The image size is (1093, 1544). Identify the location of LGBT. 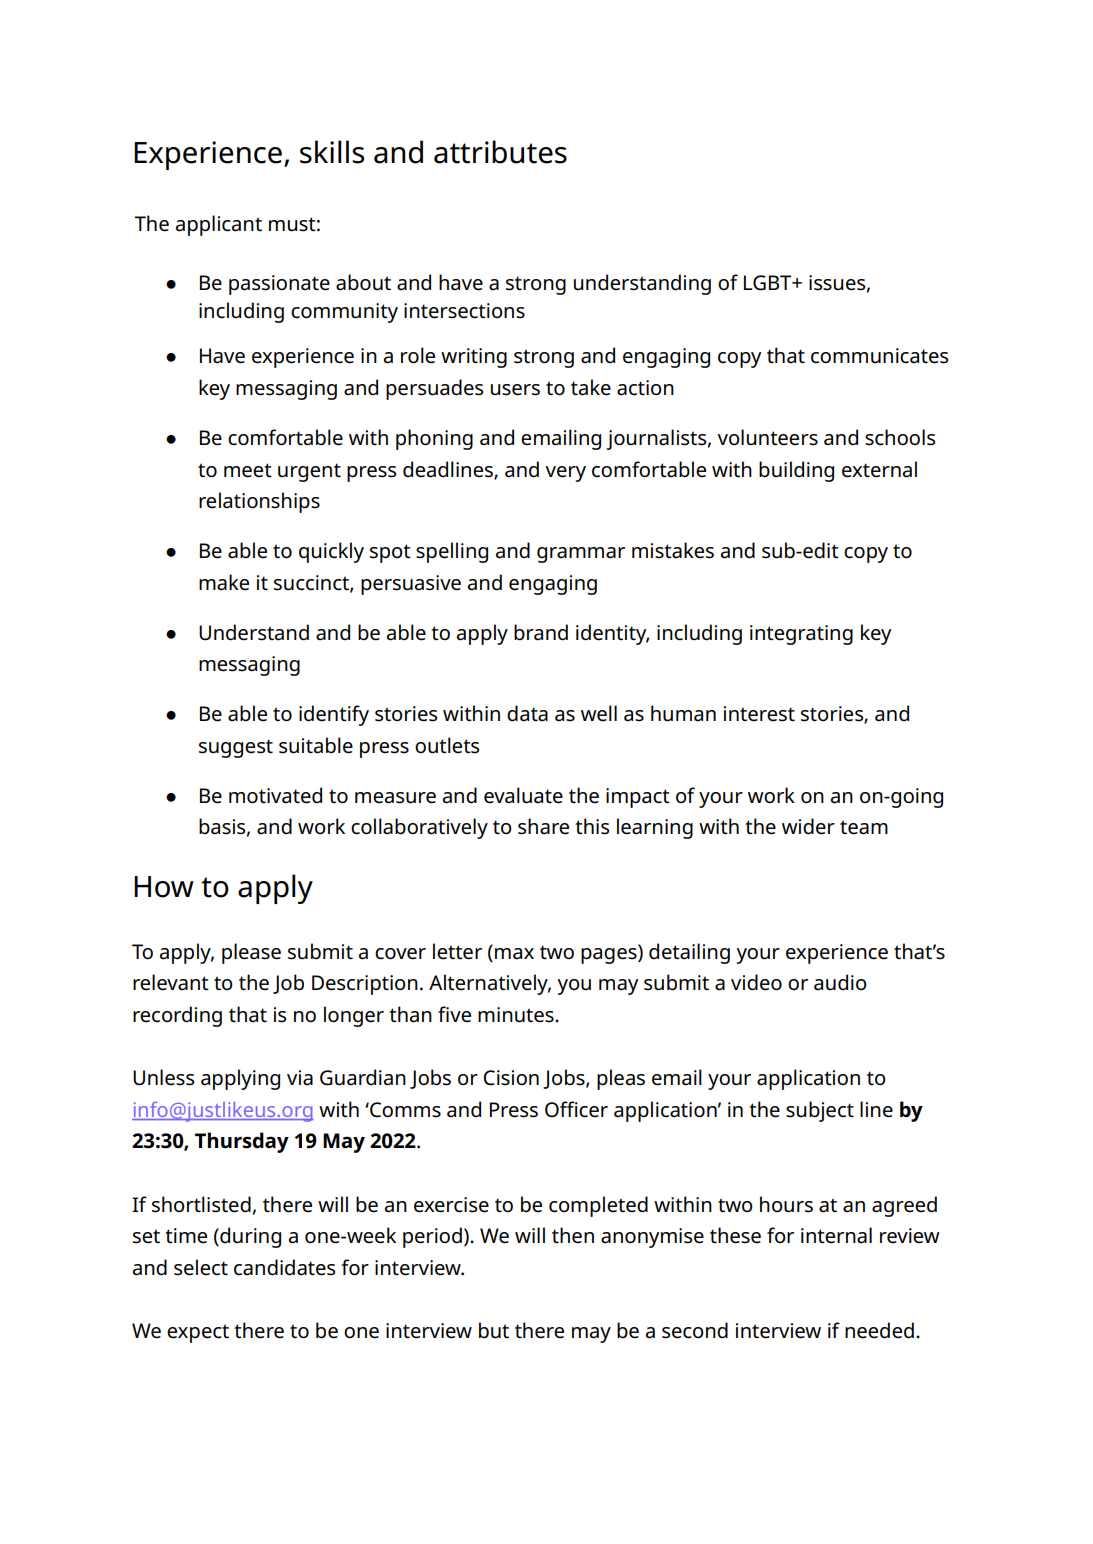
(769, 283).
